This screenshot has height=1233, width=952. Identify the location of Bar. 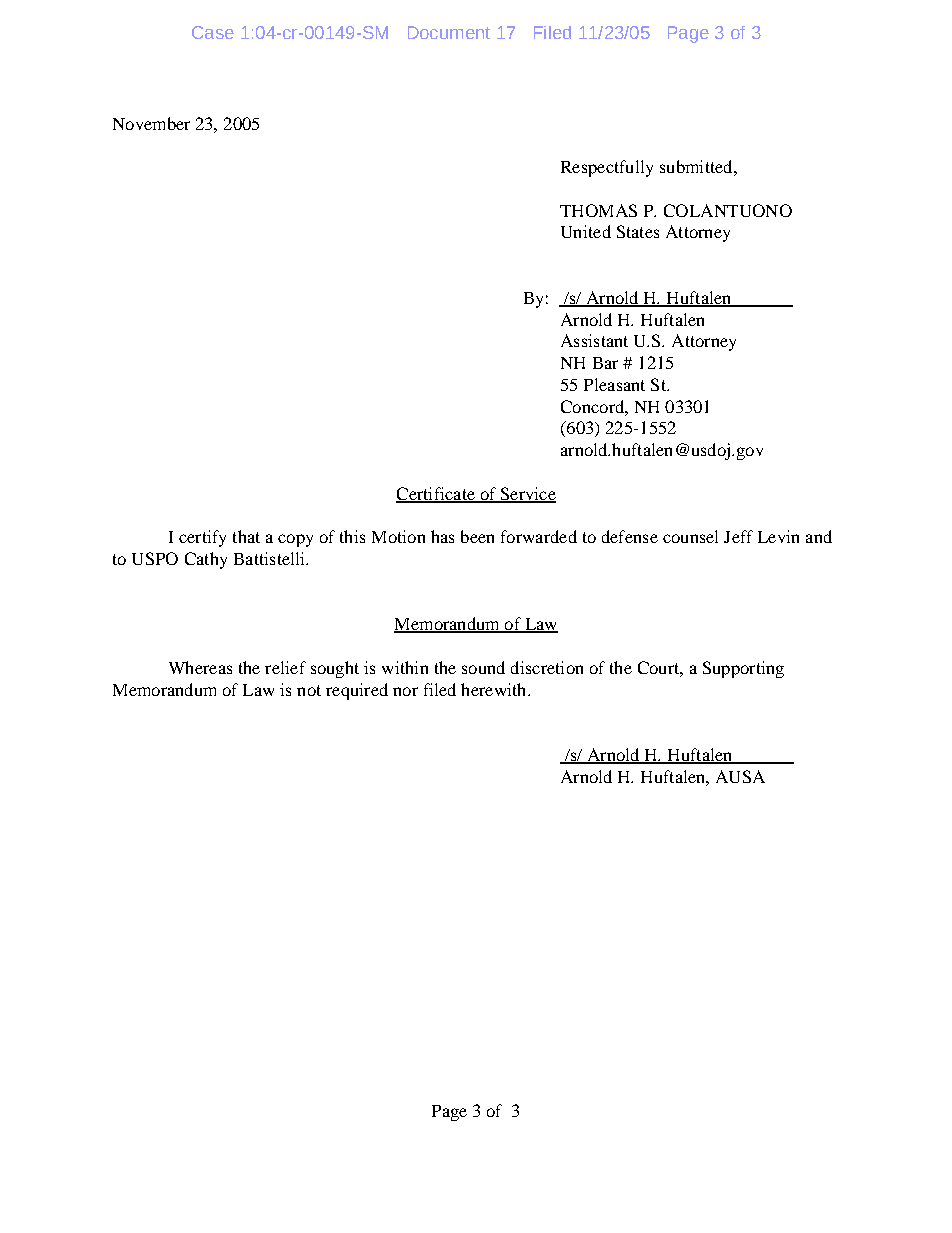
(605, 363).
